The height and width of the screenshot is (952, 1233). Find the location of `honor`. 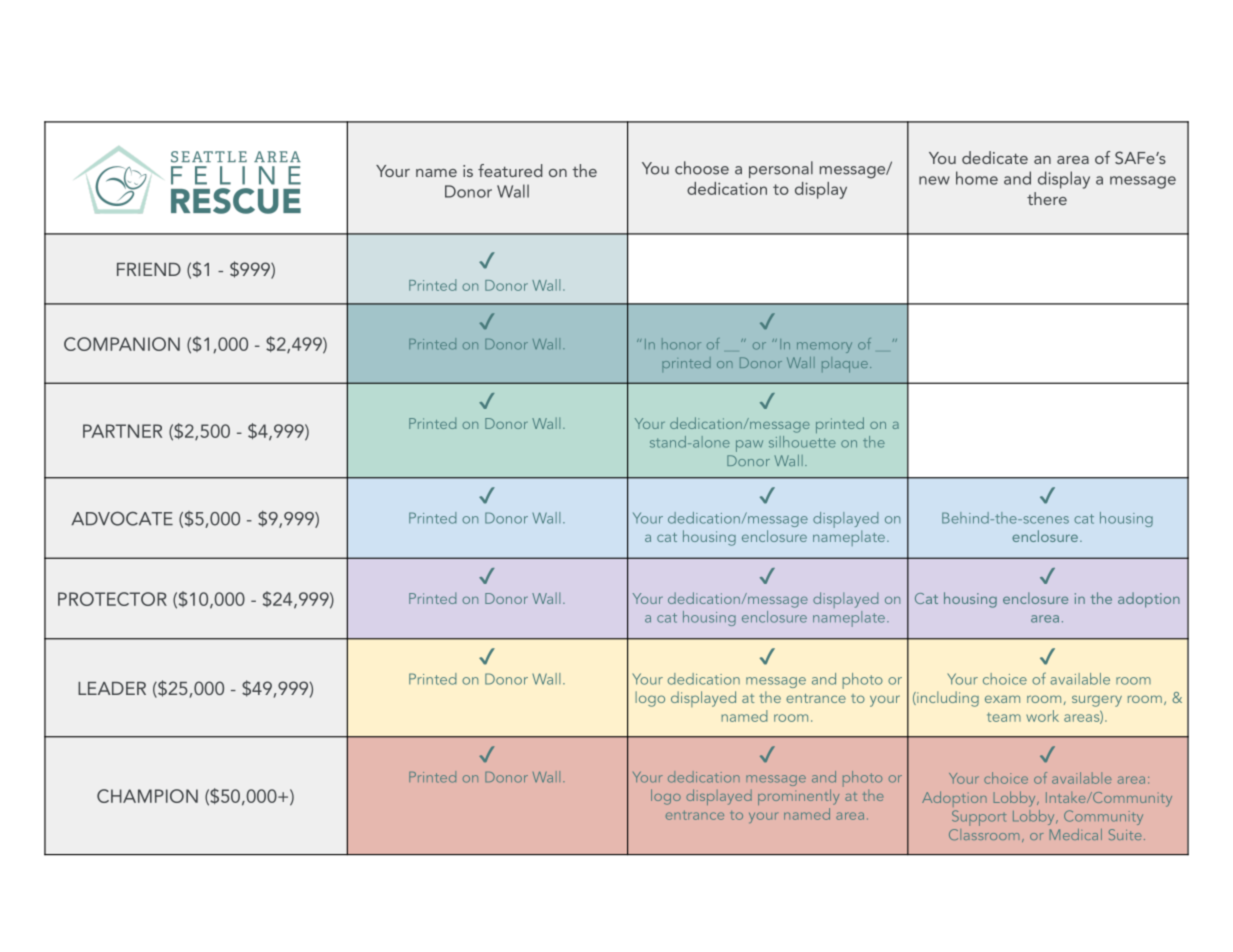

honor is located at coordinates (681, 344).
